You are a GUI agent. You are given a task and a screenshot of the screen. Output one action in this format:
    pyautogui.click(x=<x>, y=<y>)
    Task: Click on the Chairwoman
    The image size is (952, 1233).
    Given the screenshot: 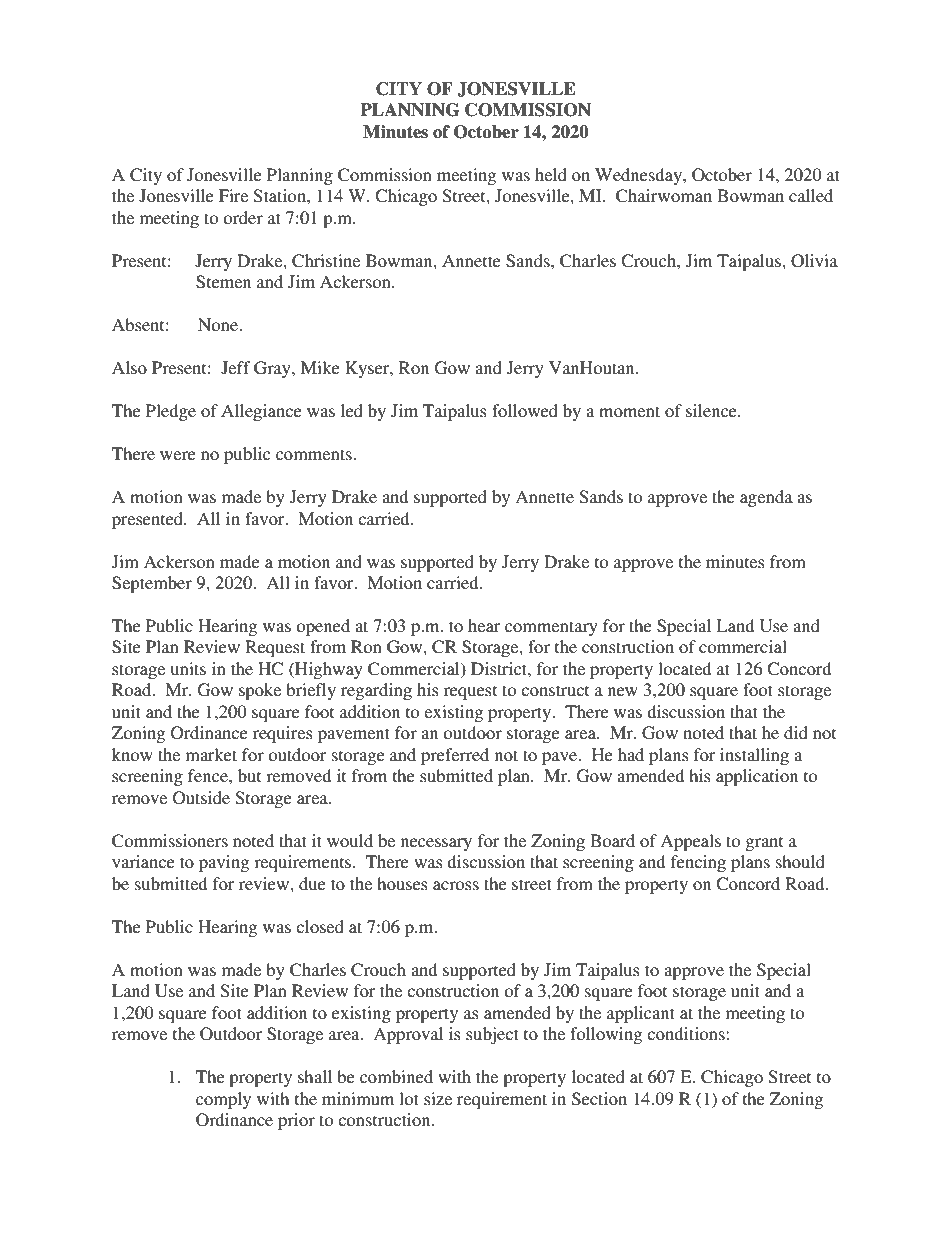 What is the action you would take?
    pyautogui.click(x=664, y=196)
